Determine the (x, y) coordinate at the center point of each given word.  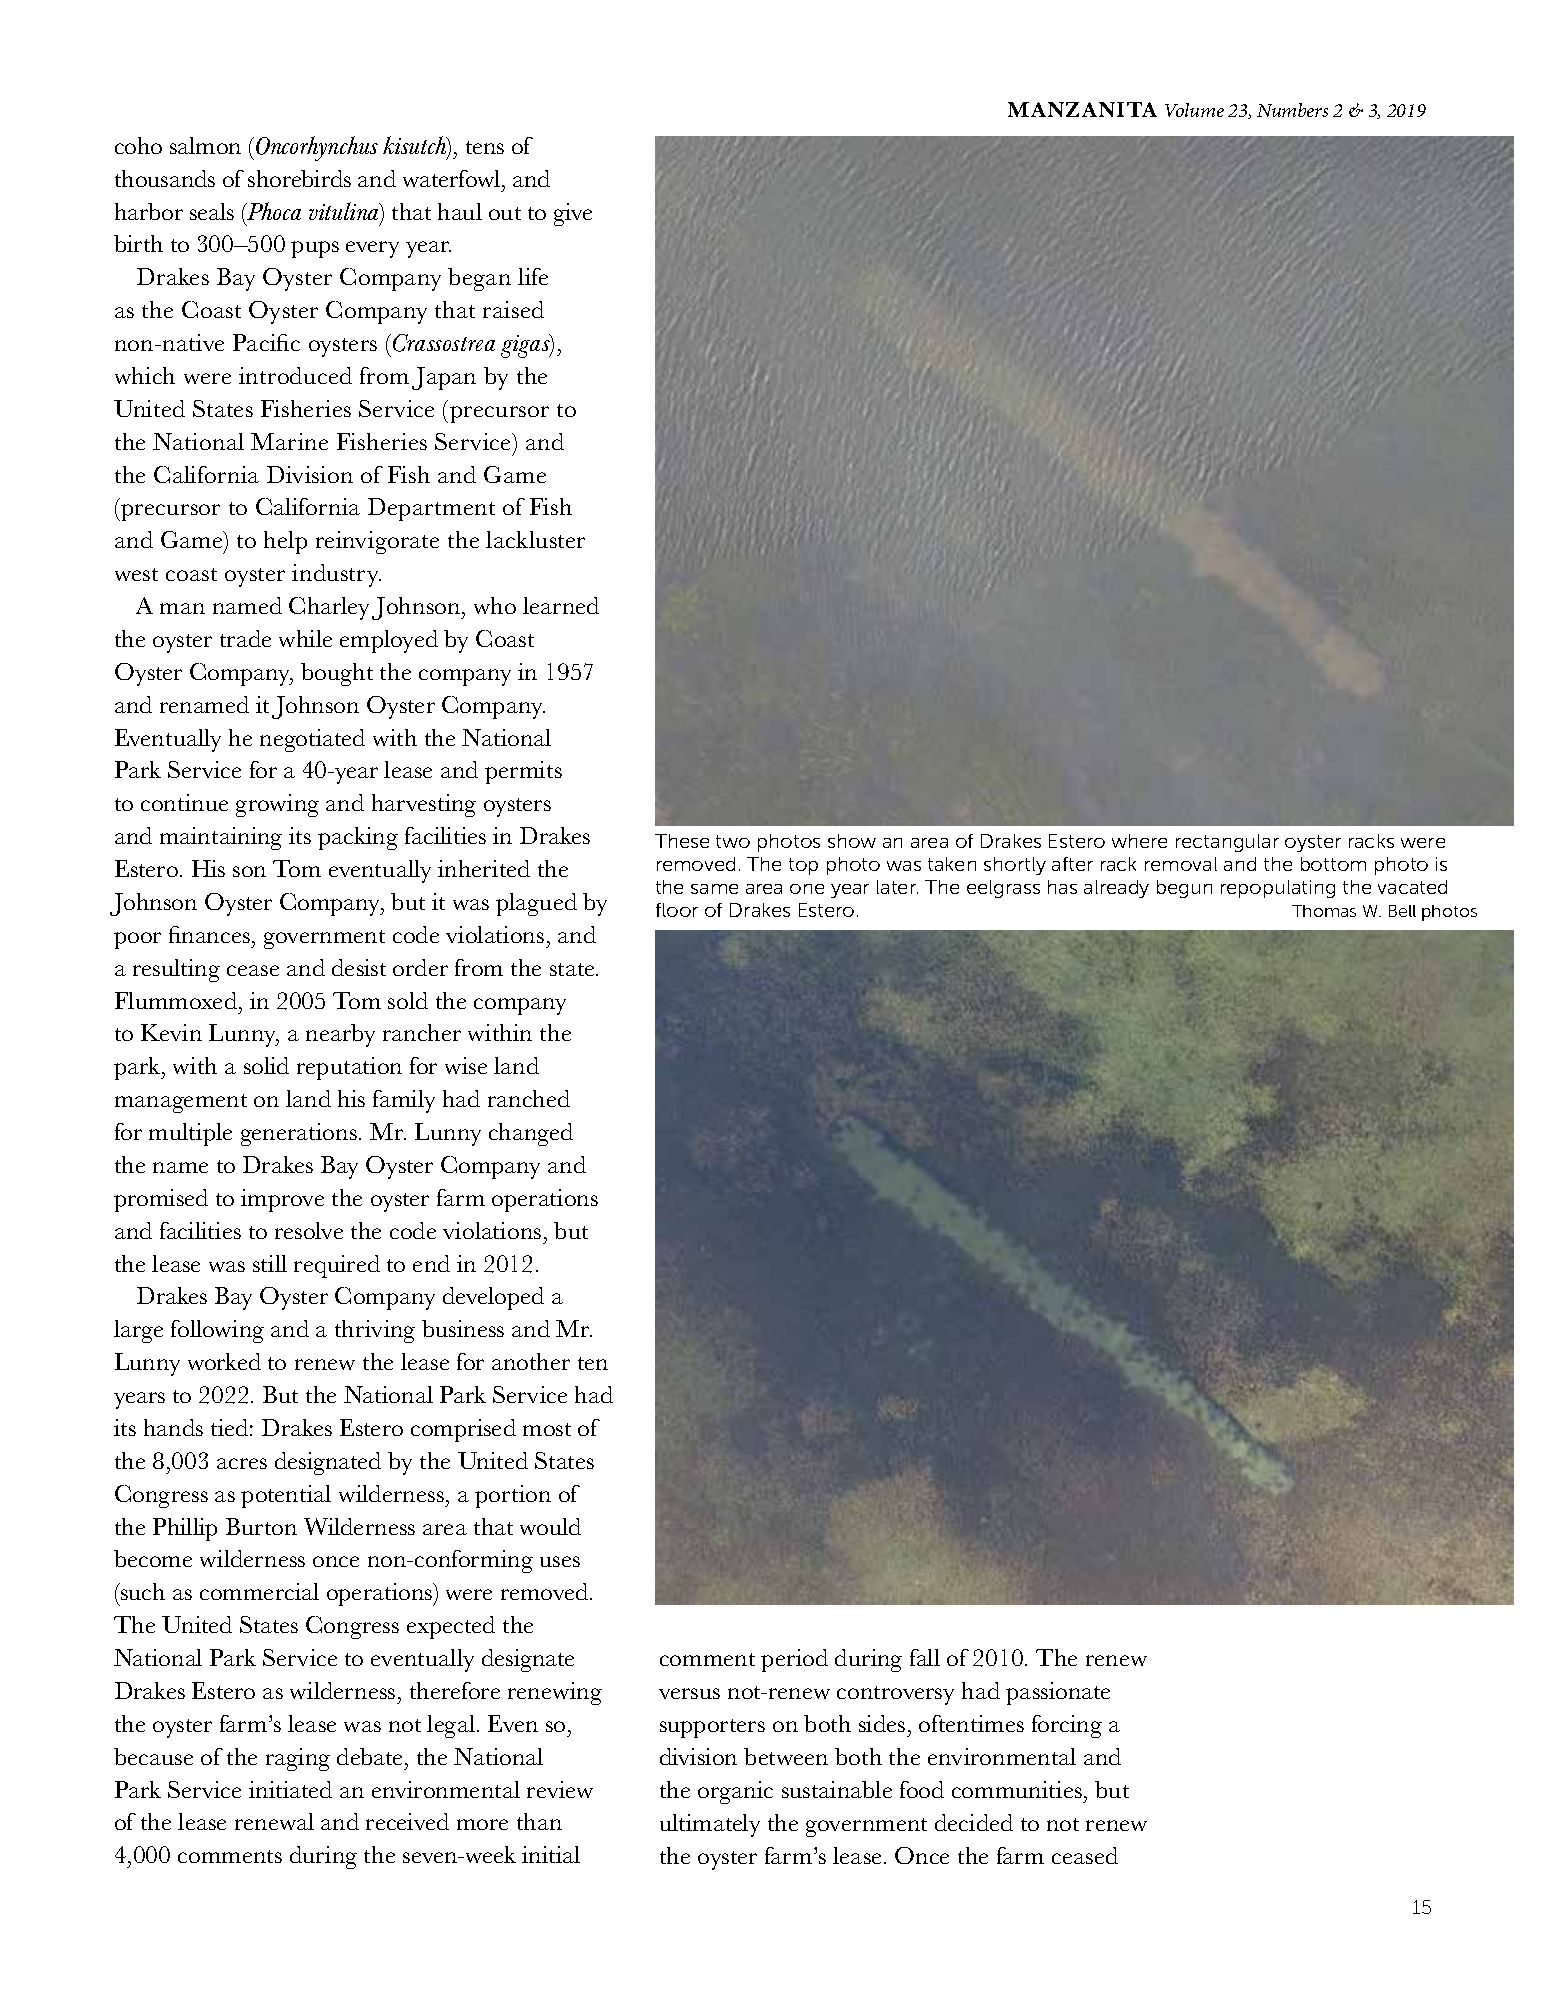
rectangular (1227, 843)
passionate (1058, 1693)
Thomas (1324, 911)
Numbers (1292, 110)
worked (224, 1361)
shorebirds (299, 178)
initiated (290, 1789)
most (547, 1429)
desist (359, 967)
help (285, 542)
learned (561, 605)
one (807, 889)
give (573, 214)
